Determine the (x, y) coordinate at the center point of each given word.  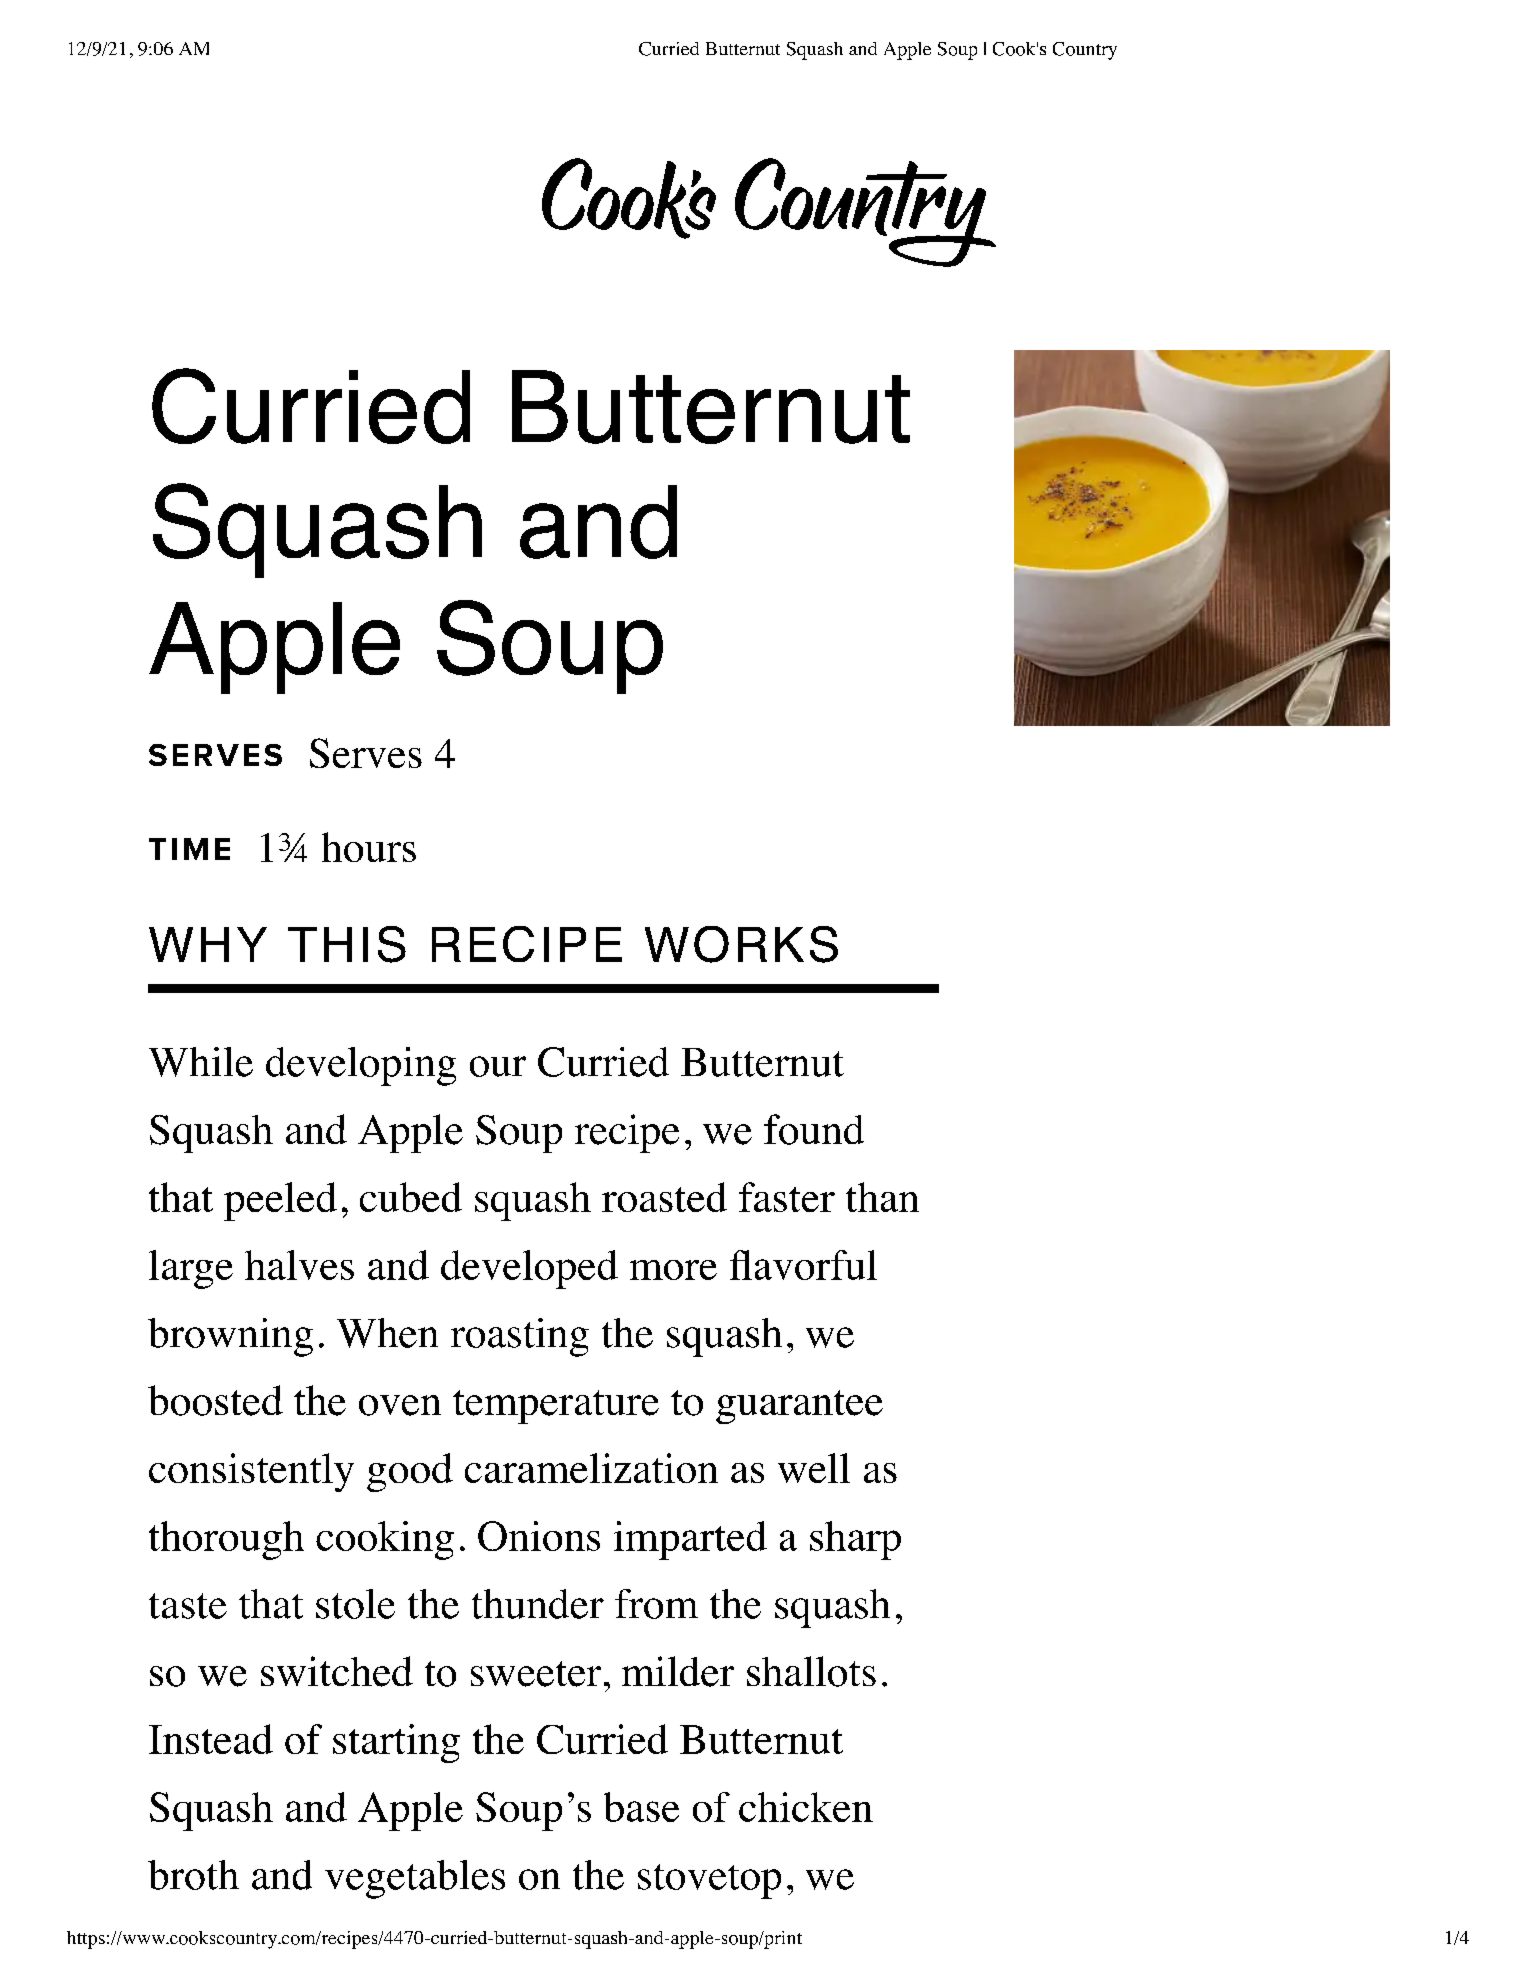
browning (230, 1337)
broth (193, 1875)
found (814, 1129)
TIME (189, 849)
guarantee (799, 1407)
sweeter (536, 1674)
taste (188, 1606)
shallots (811, 1671)
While (201, 1062)
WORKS (741, 944)
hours (369, 847)
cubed (411, 1197)
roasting (520, 1337)
